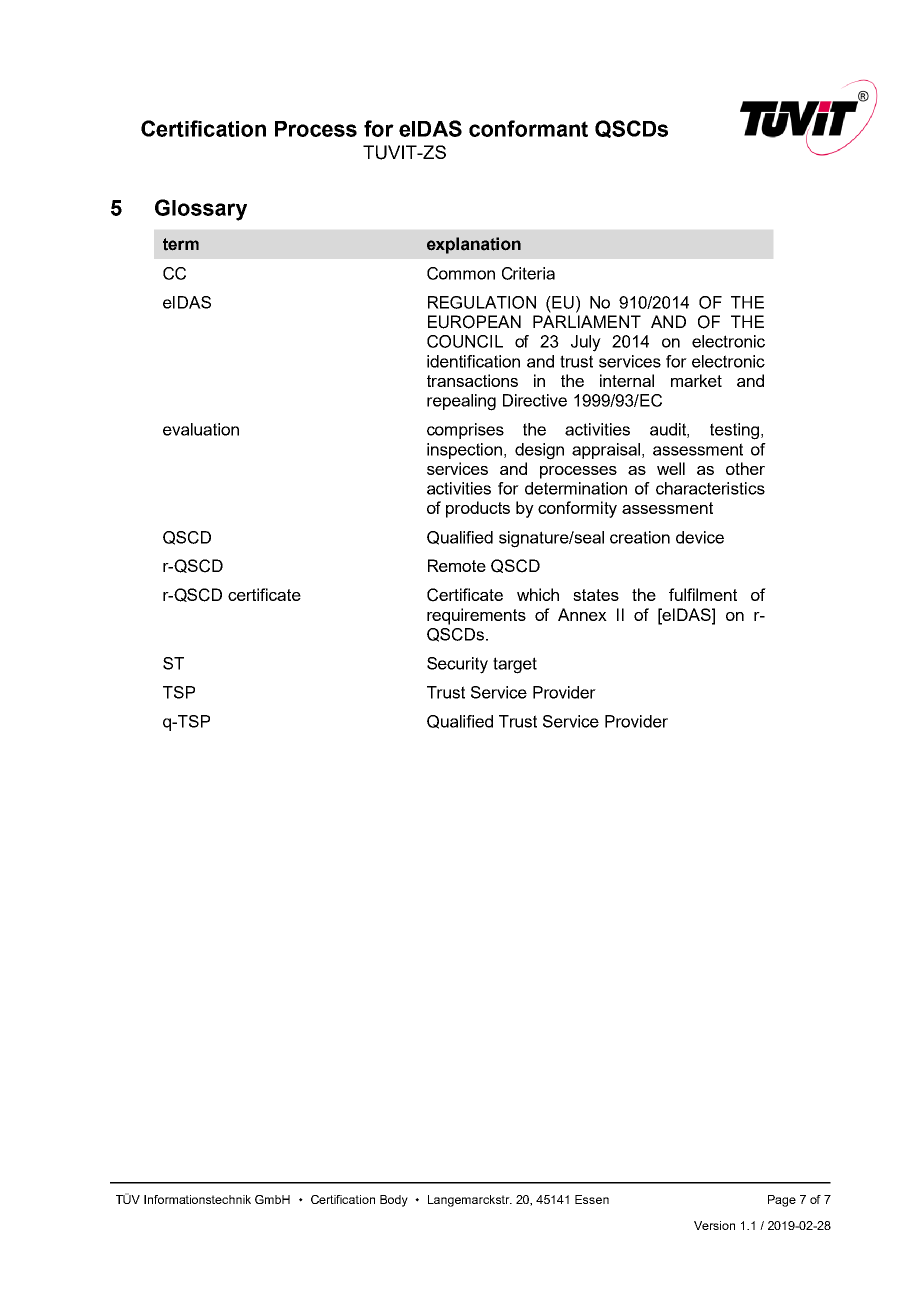  I want to click on target, so click(515, 665).
